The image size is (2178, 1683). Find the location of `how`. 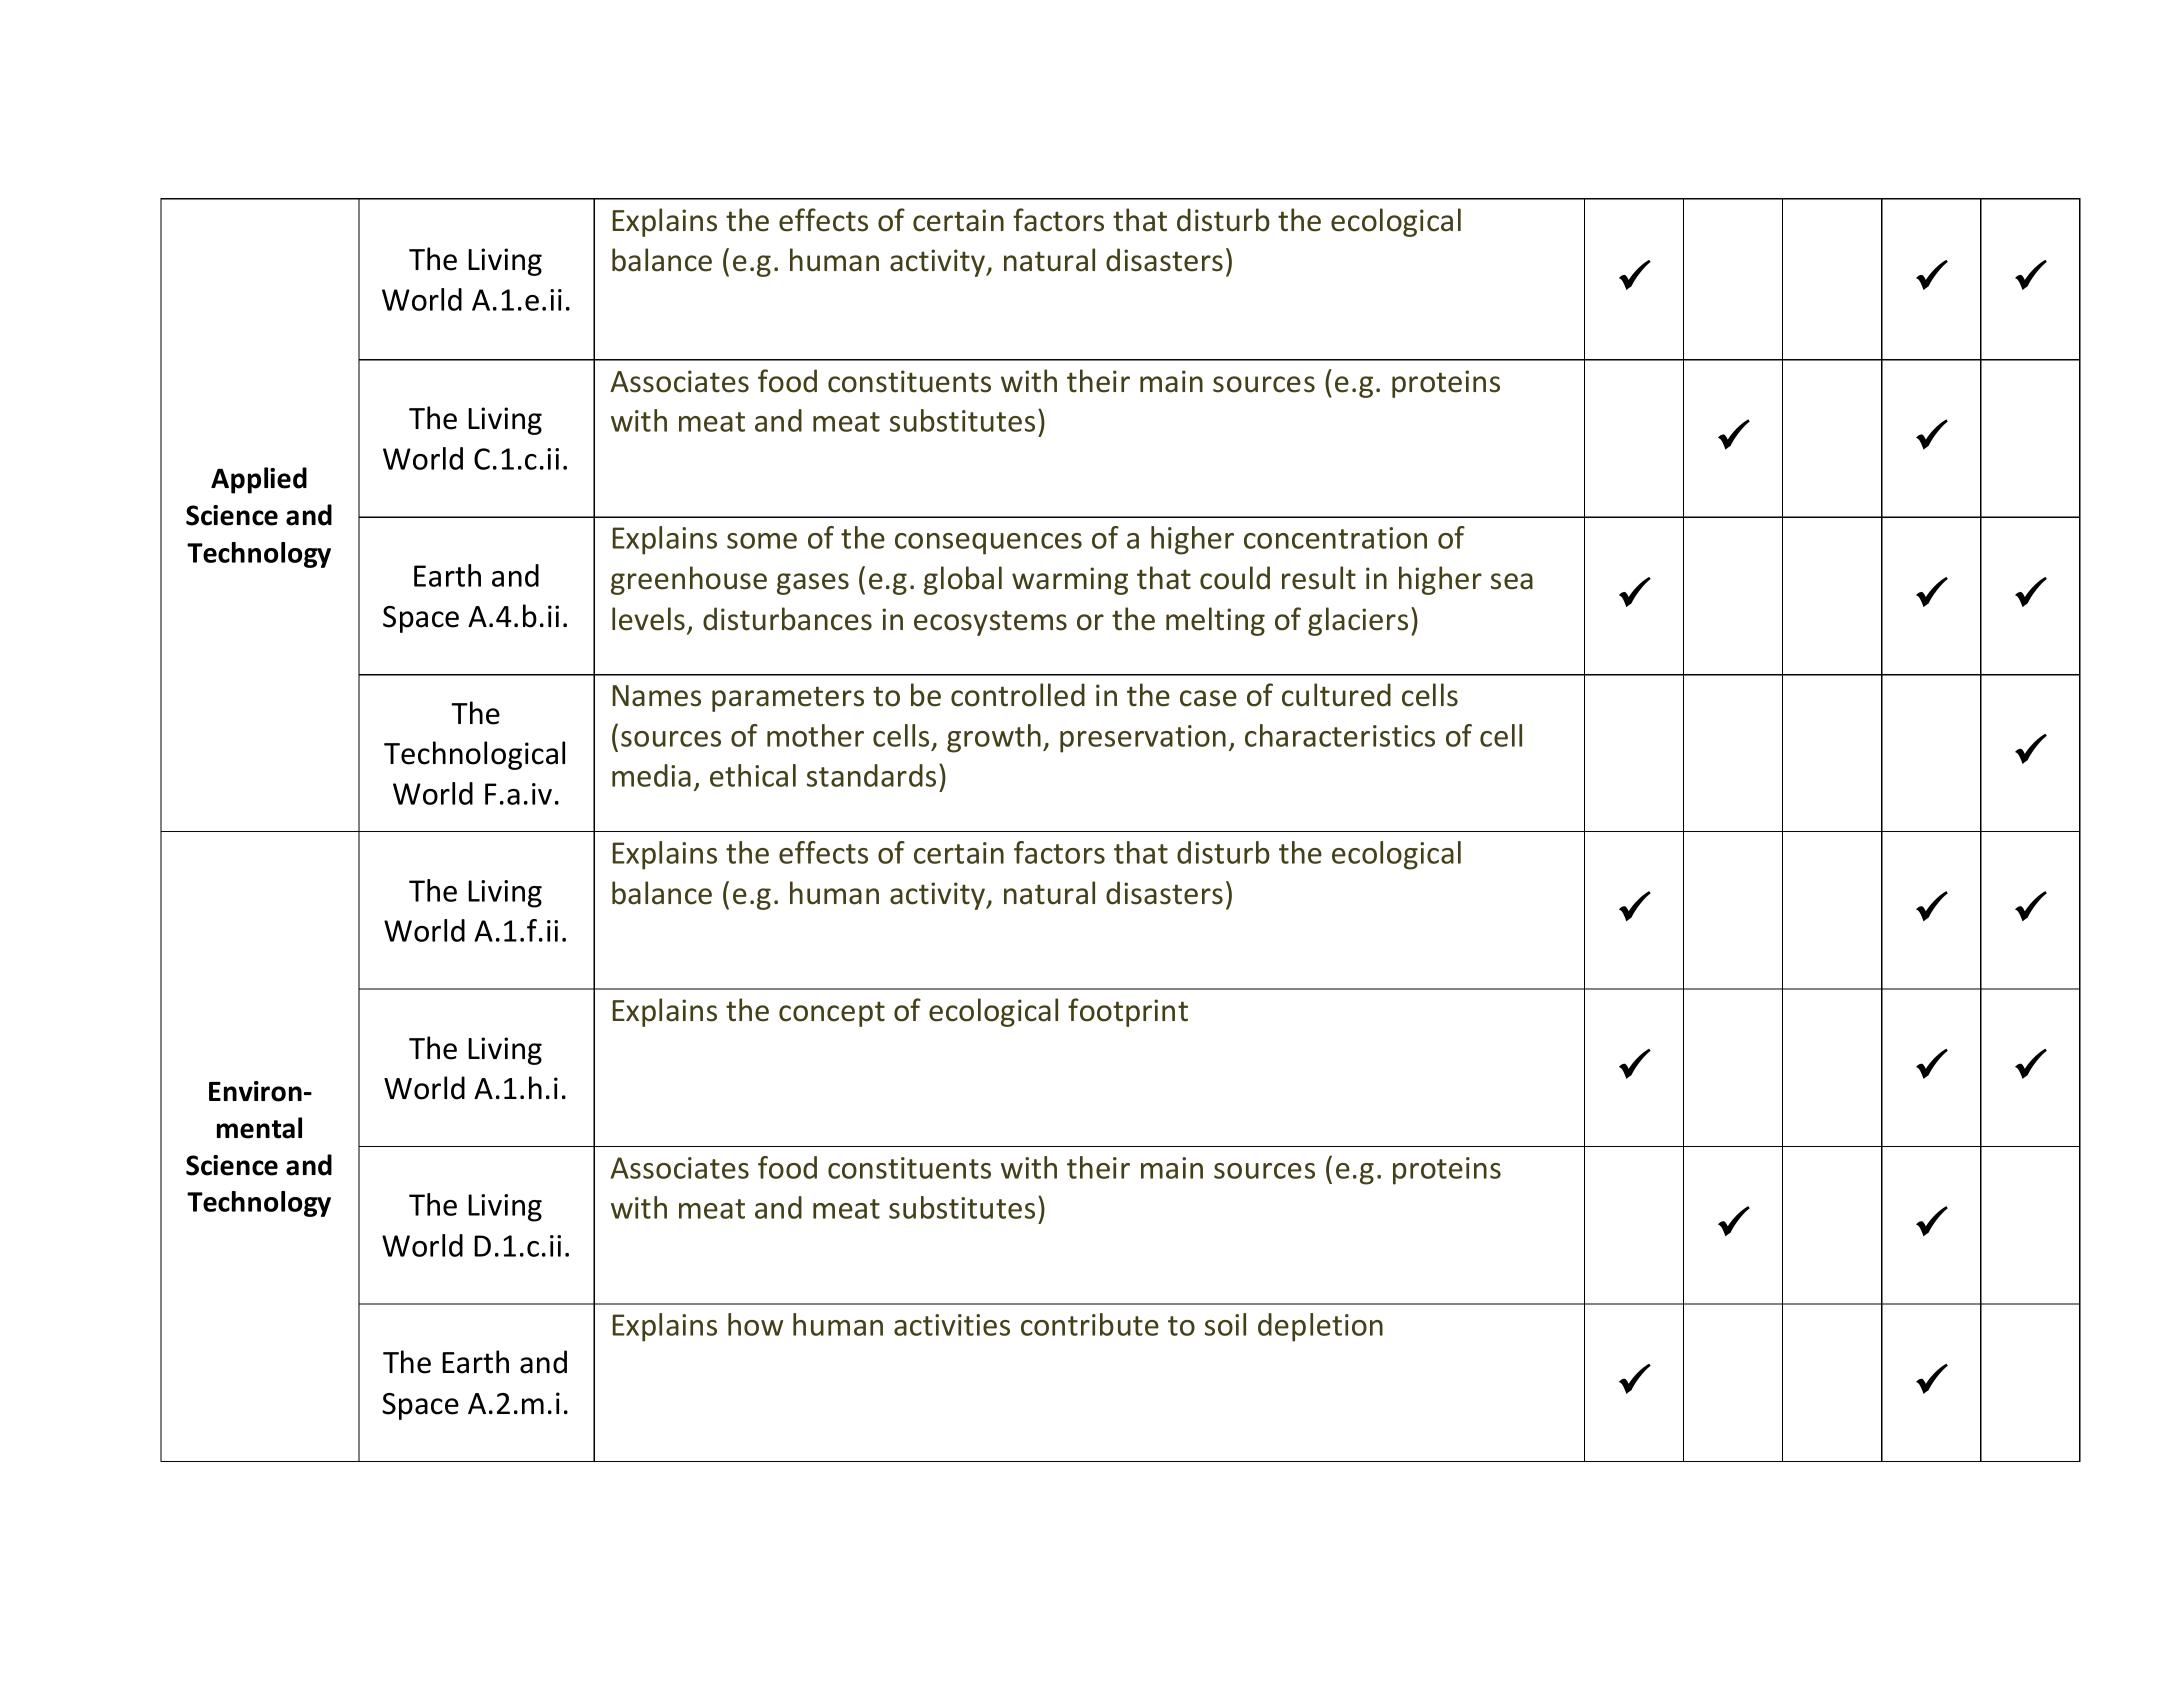

how is located at coordinates (755, 1324).
